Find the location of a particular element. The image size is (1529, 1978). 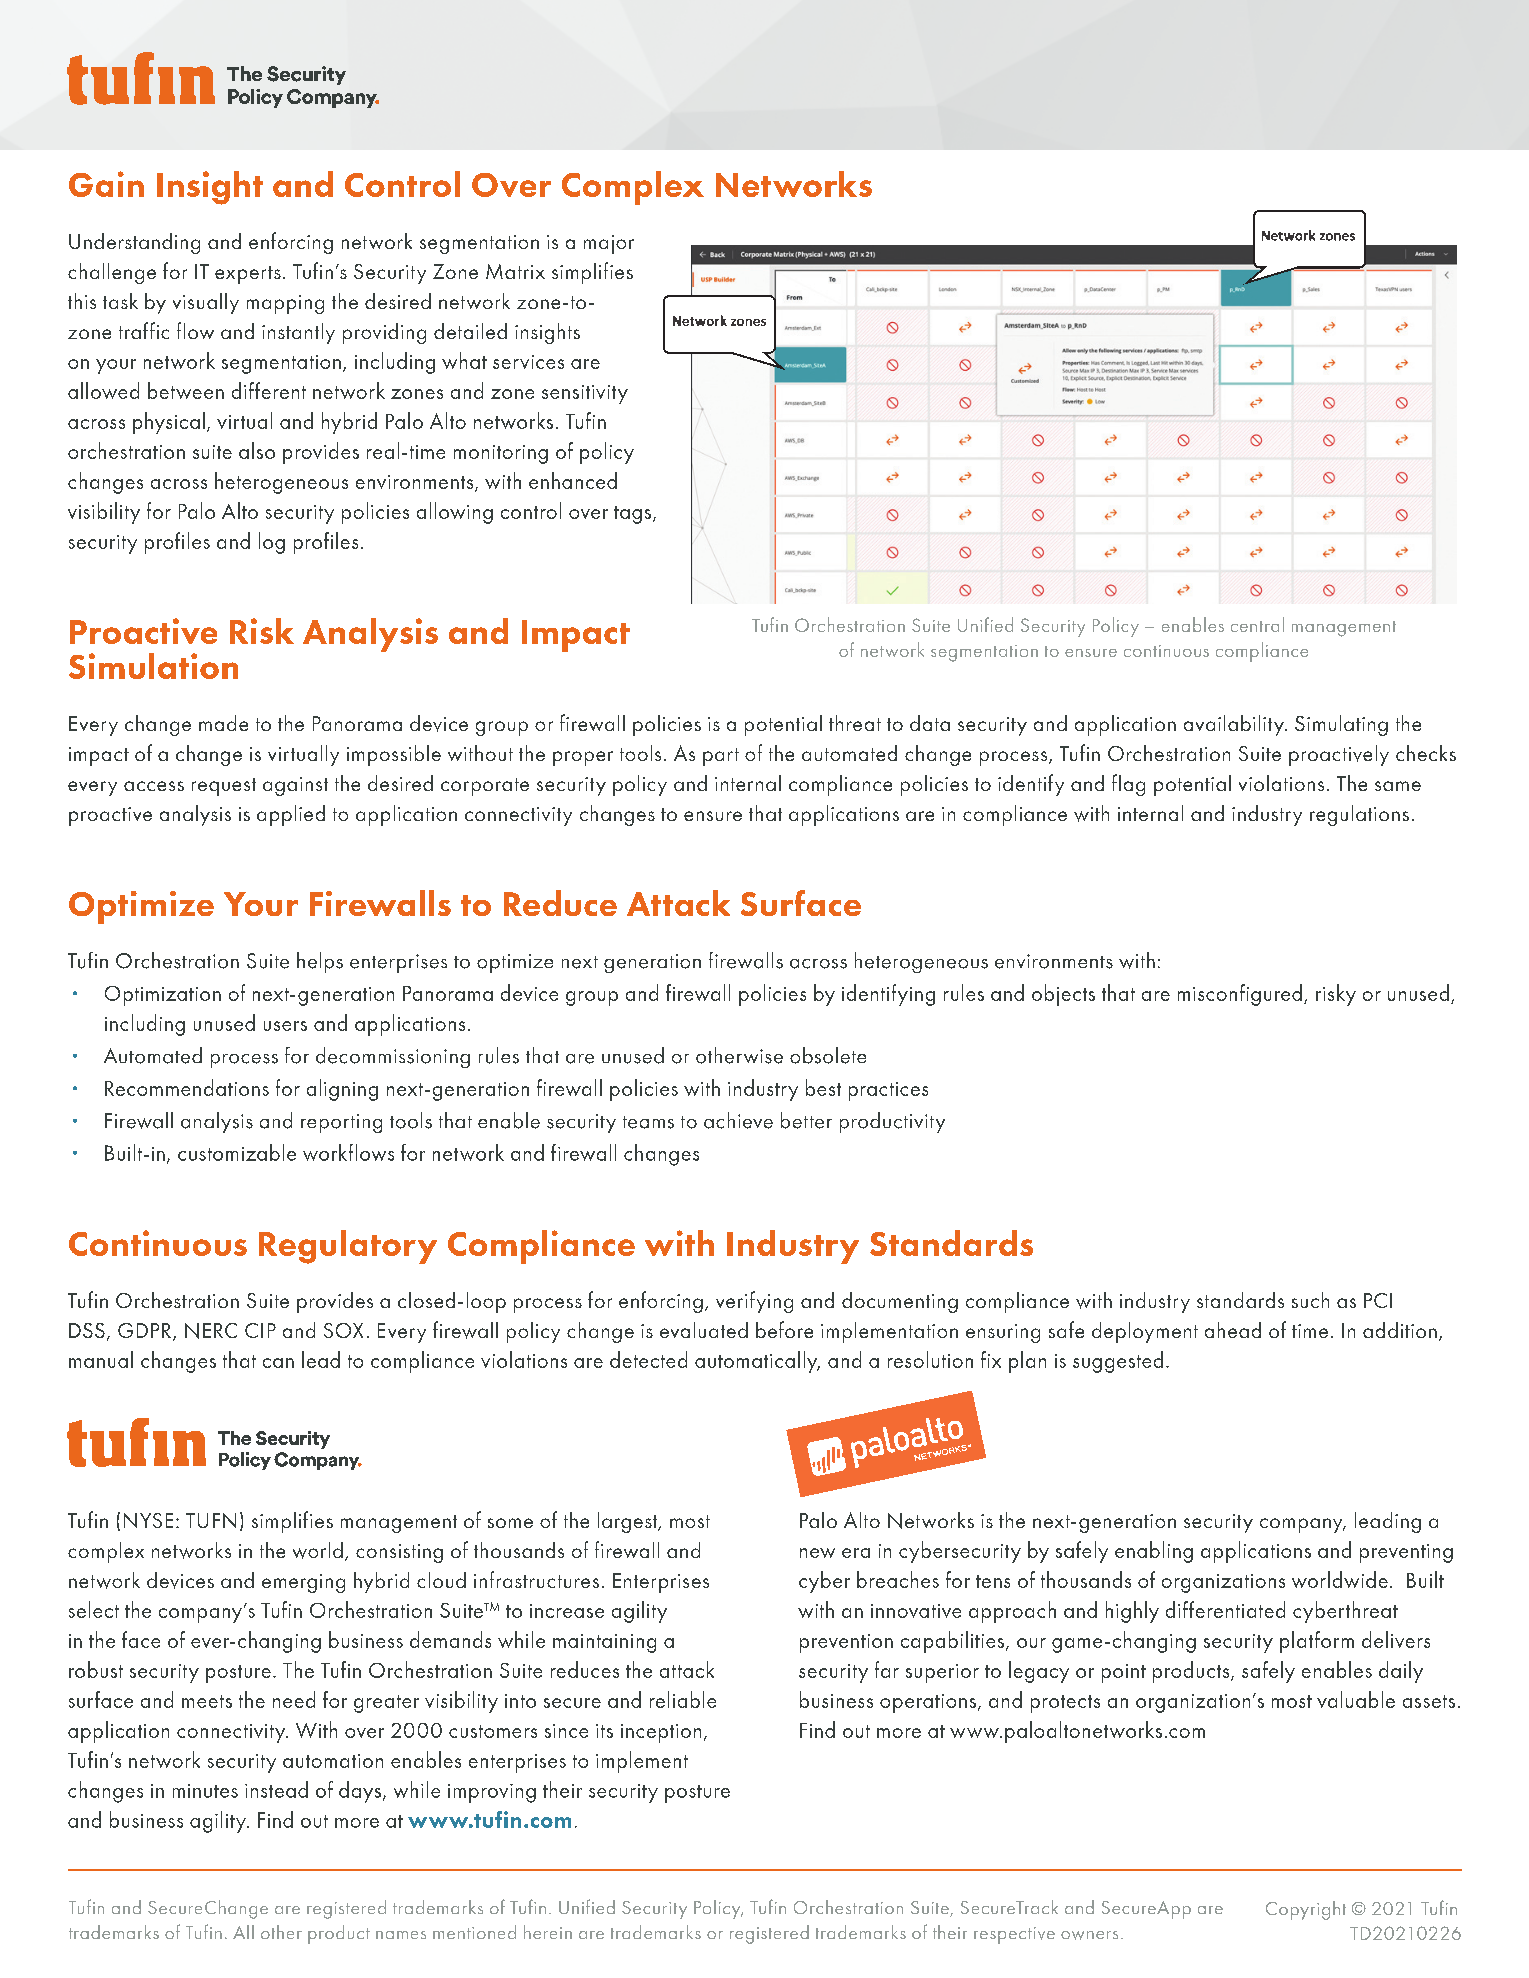

central is located at coordinates (1257, 624).
